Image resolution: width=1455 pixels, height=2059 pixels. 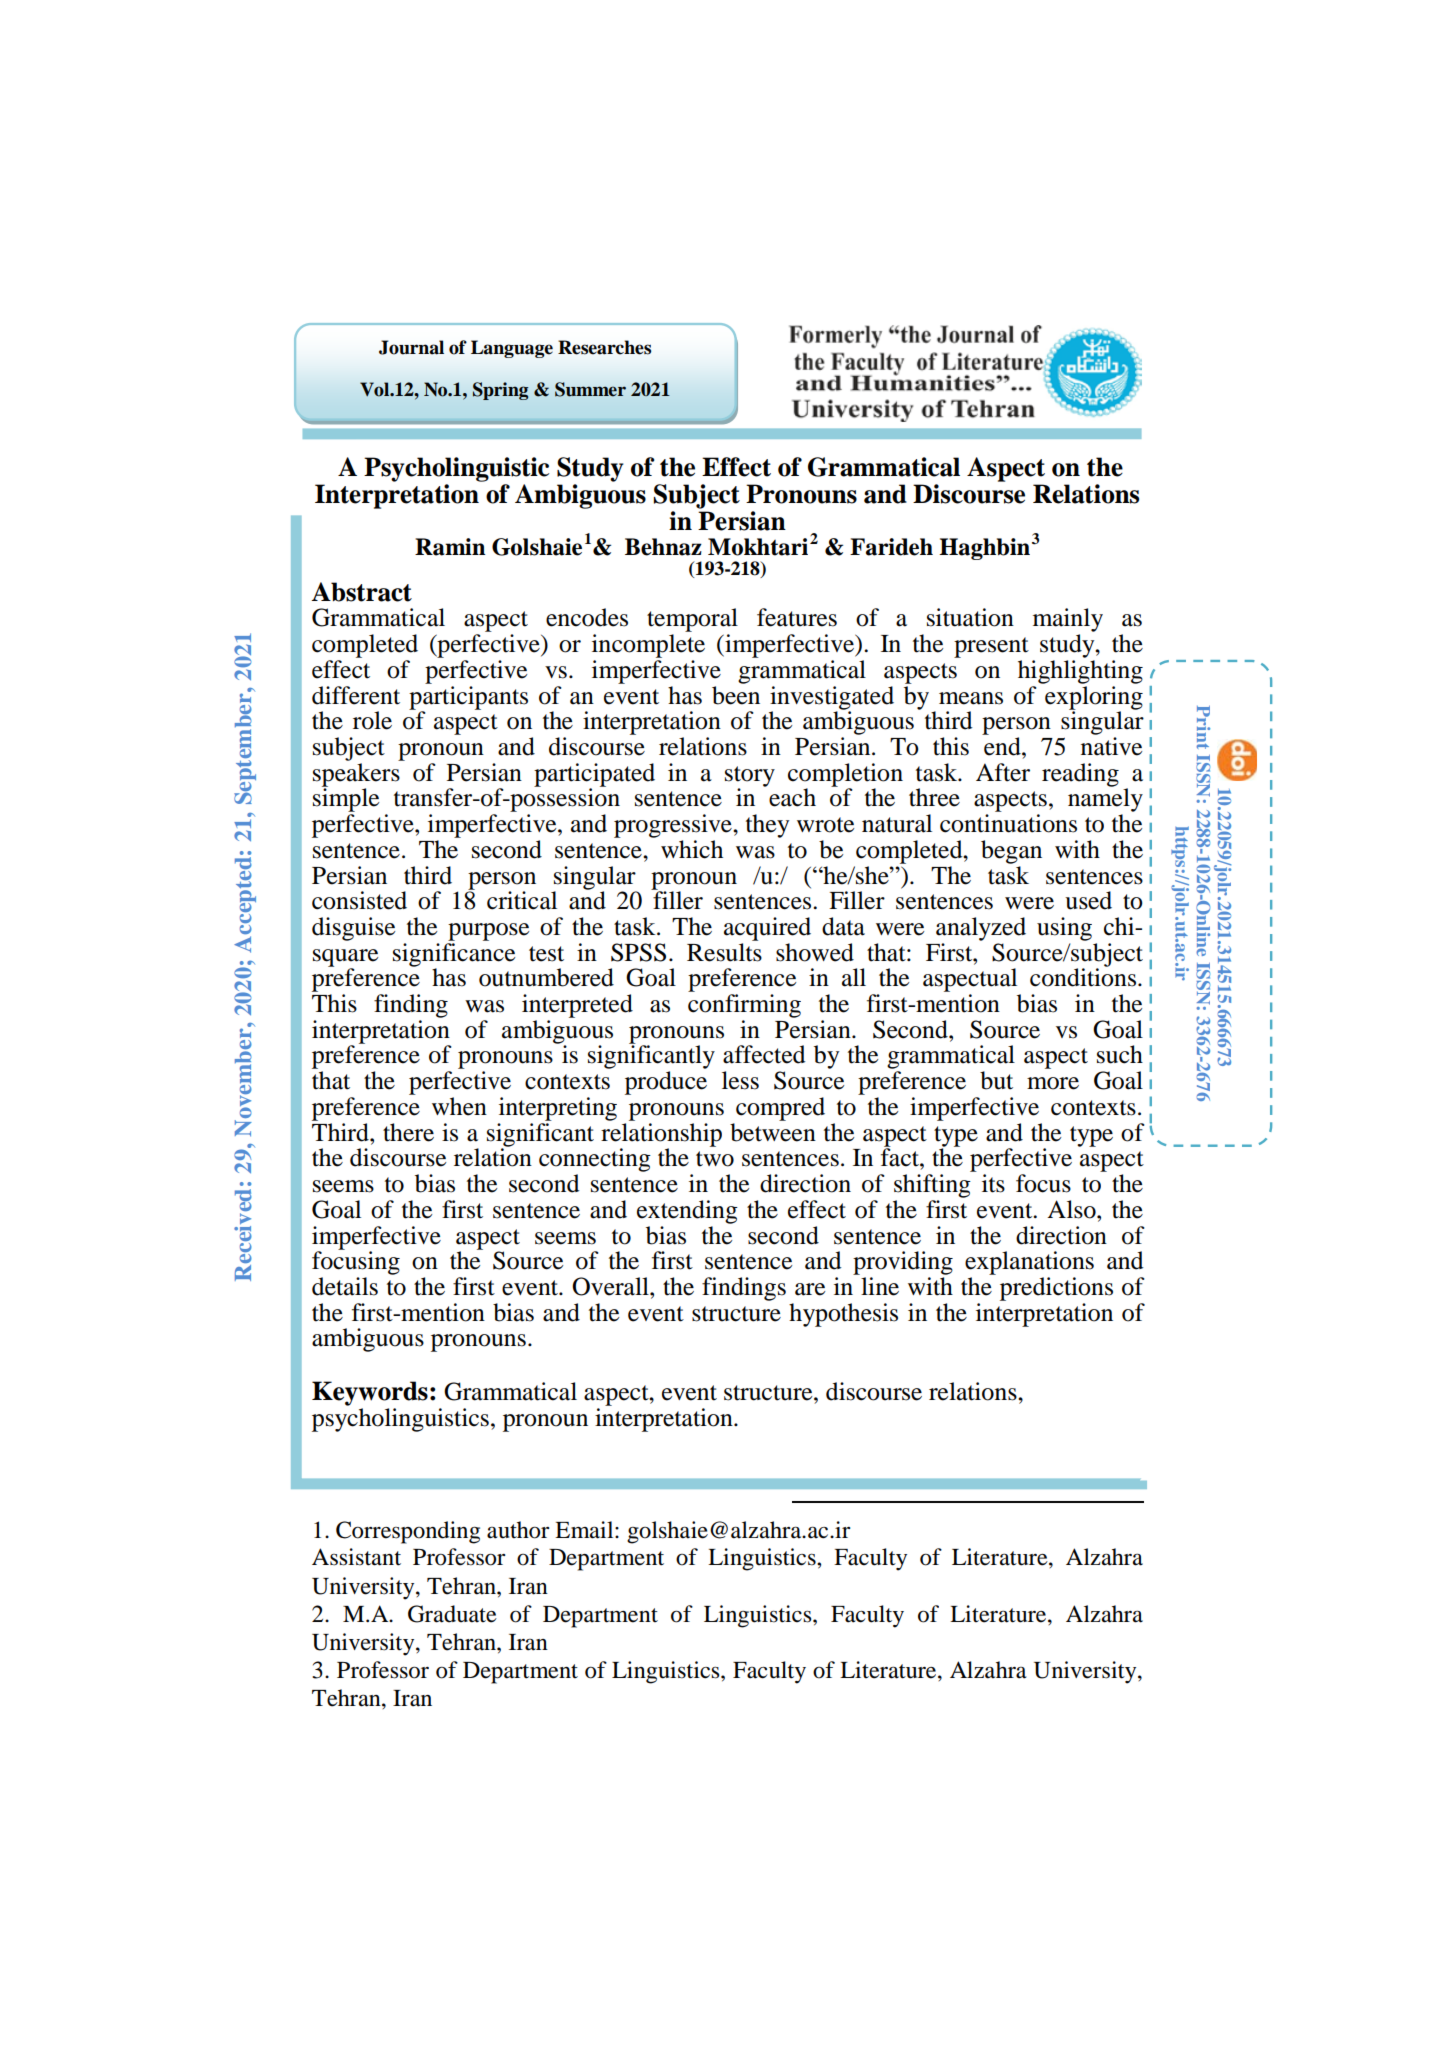 I want to click on author, so click(x=518, y=1530).
